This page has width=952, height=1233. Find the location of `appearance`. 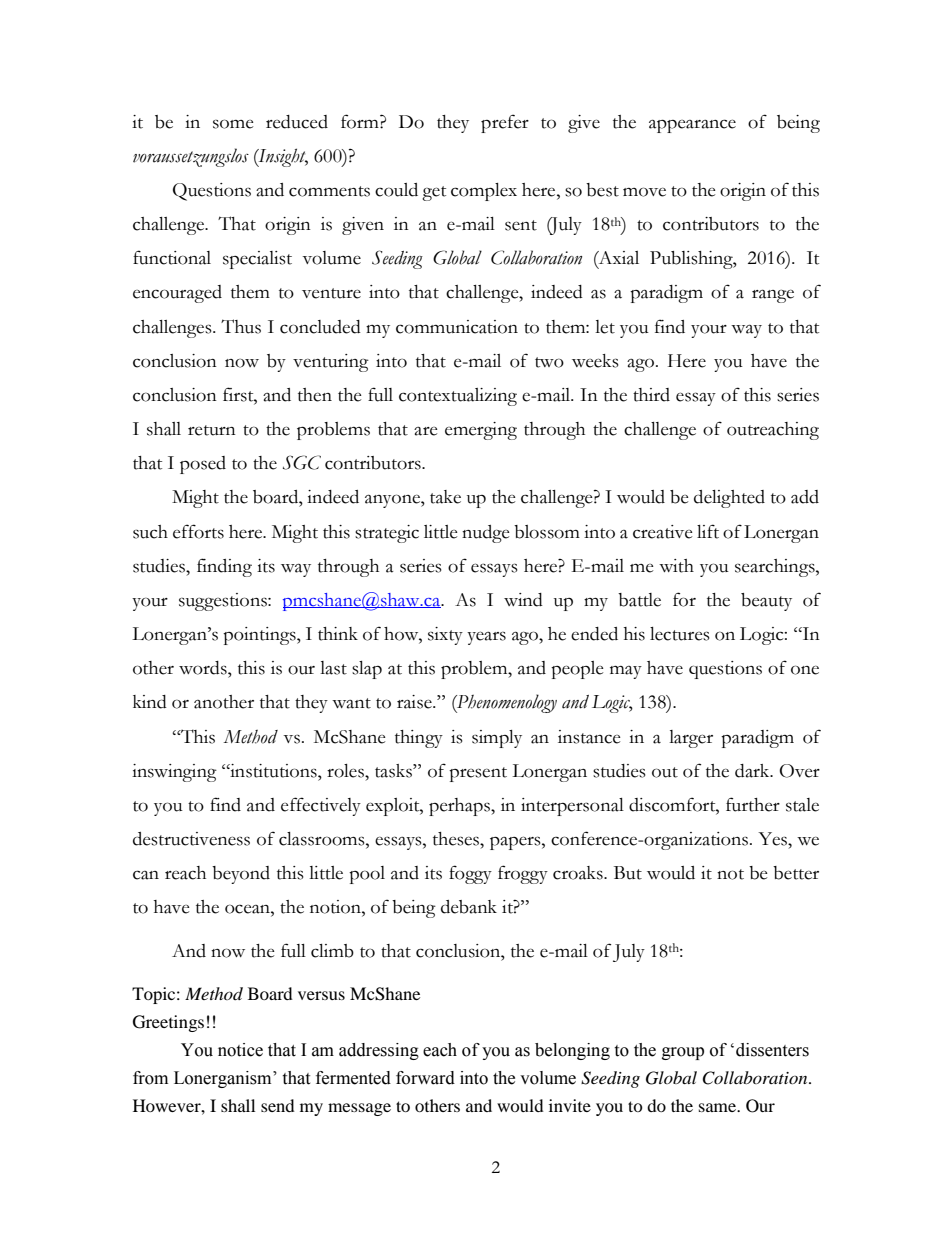

appearance is located at coordinates (692, 126).
